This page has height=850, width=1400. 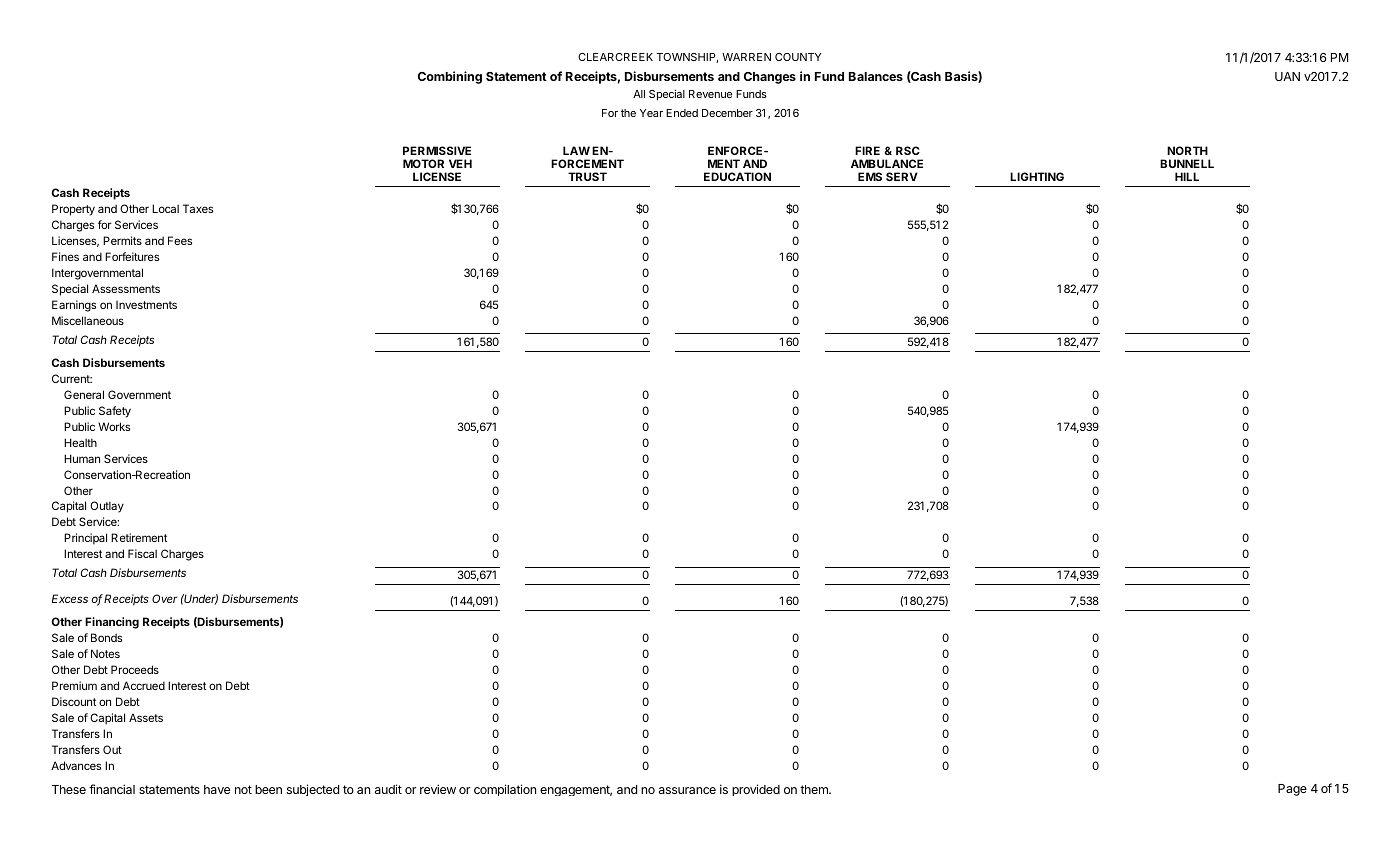 I want to click on Miscellaneous, so click(x=88, y=320).
